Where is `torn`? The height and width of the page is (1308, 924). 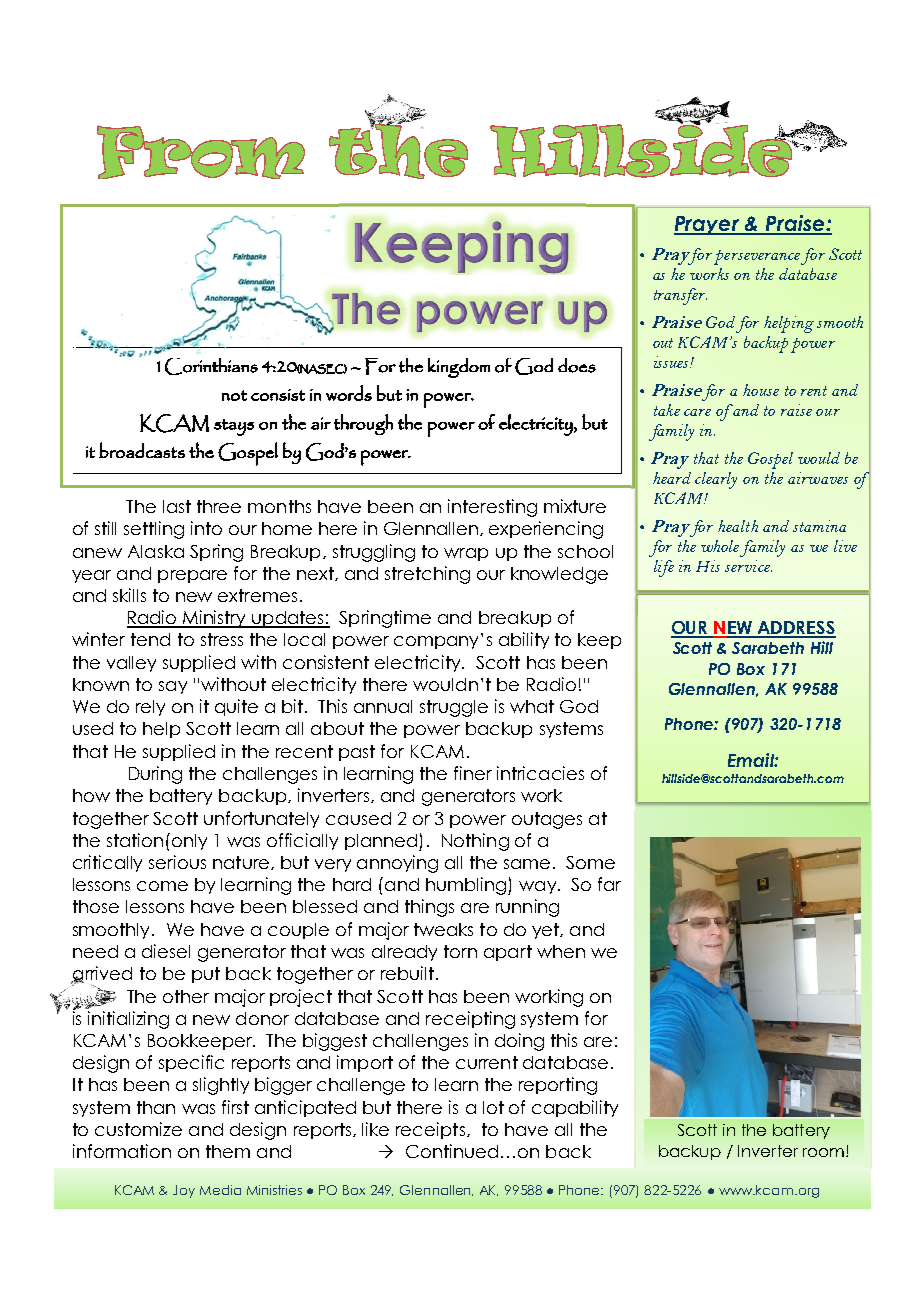 torn is located at coordinates (460, 951).
